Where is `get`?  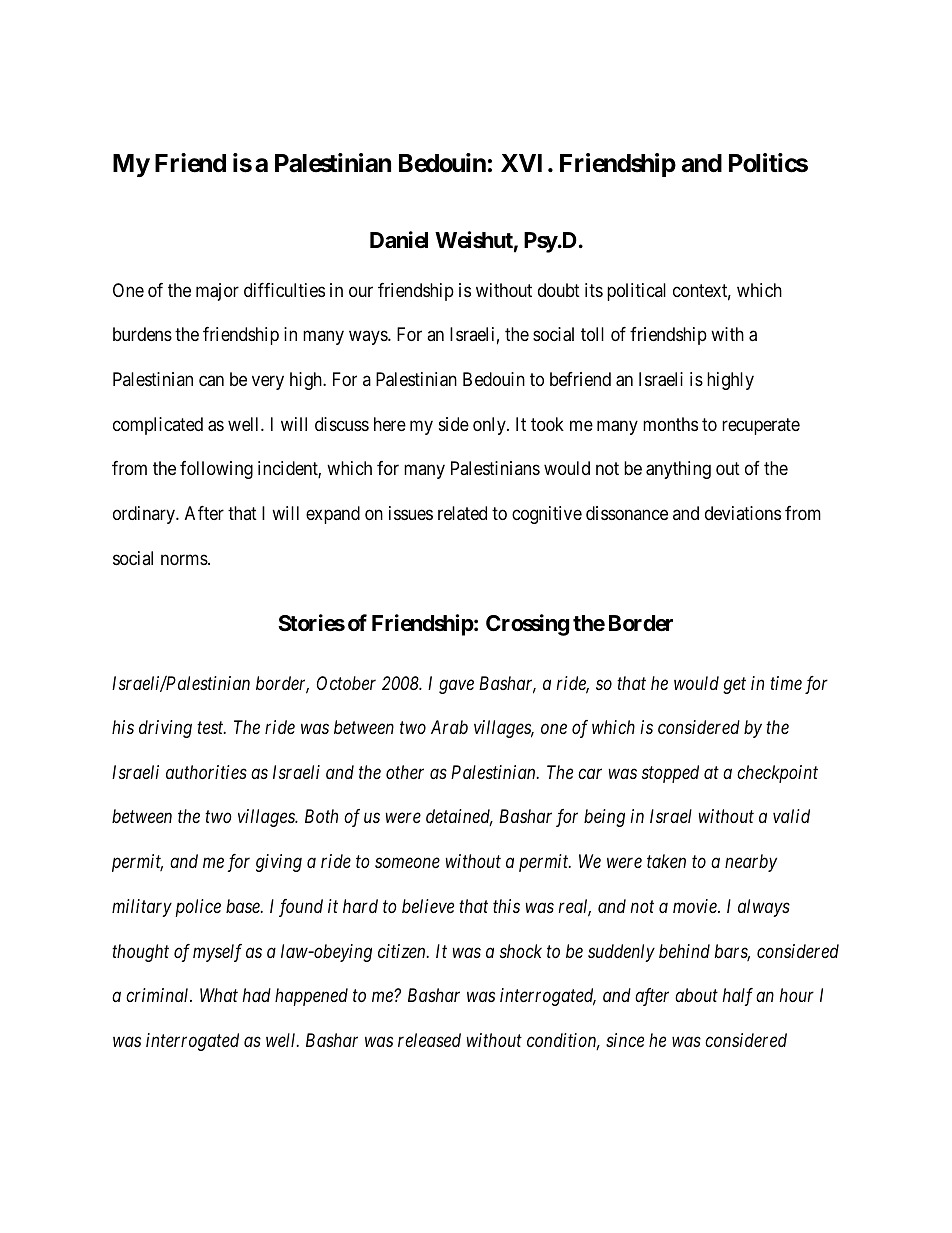 get is located at coordinates (734, 685).
